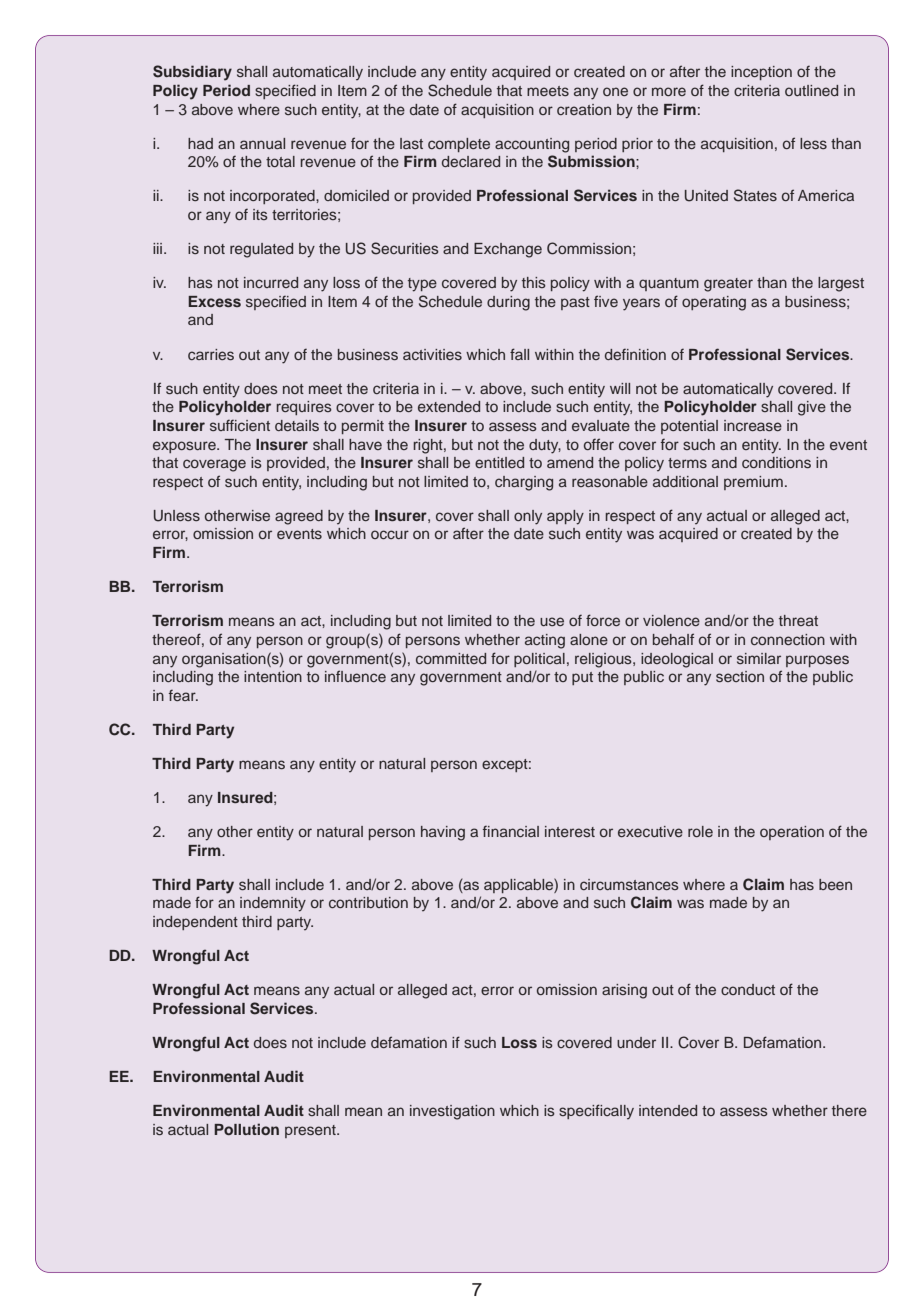  What do you see at coordinates (262, 143) in the screenshot?
I see `annual` at bounding box center [262, 143].
